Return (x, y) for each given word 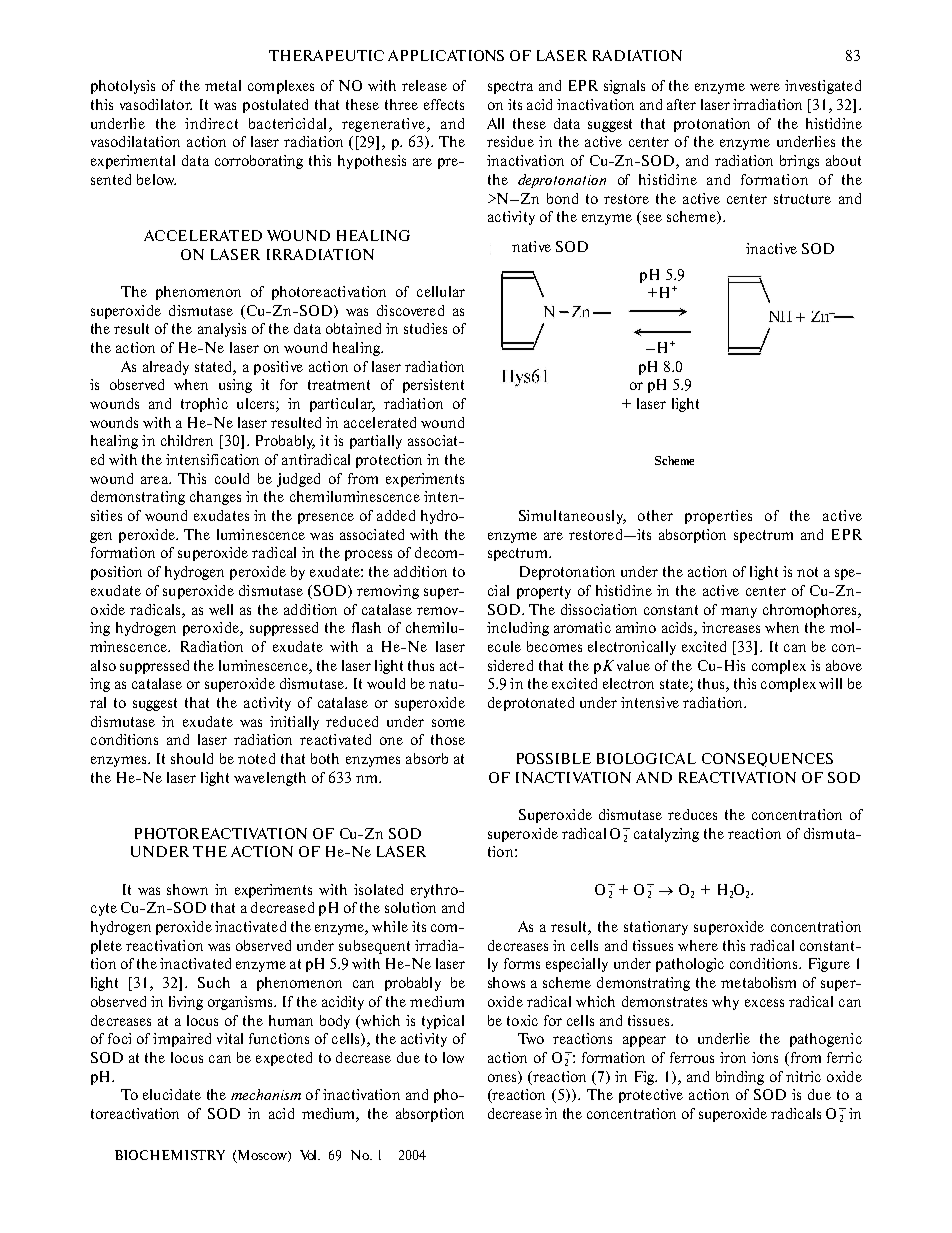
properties (718, 517)
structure (802, 199)
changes (215, 498)
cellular (441, 291)
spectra (510, 87)
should (192, 758)
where (698, 945)
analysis (222, 330)
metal (223, 85)
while (390, 926)
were (765, 87)
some (448, 723)
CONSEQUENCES (767, 760)
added (396, 515)
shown (187, 889)
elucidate (172, 1094)
